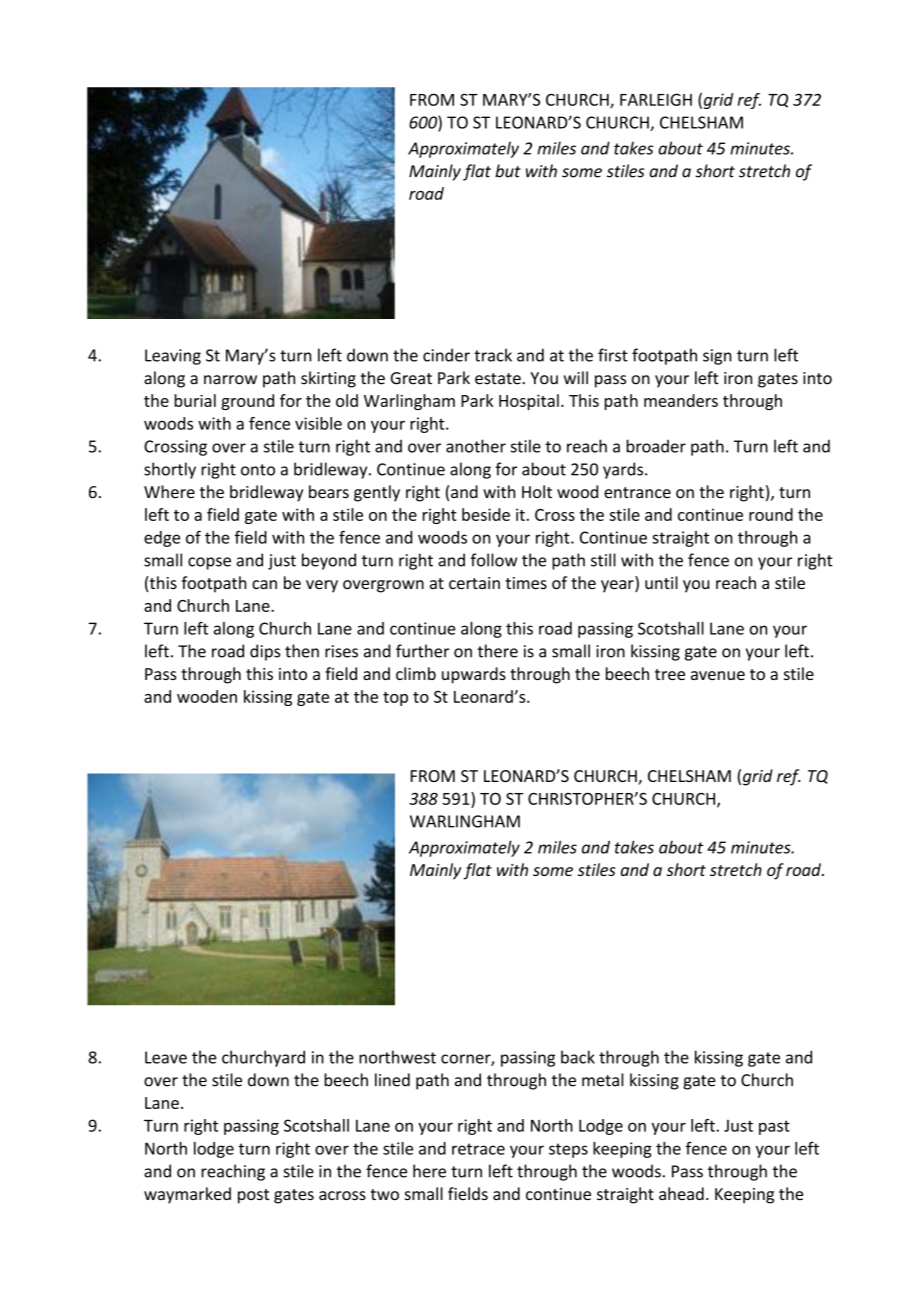 Image resolution: width=924 pixels, height=1308 pixels. What do you see at coordinates (478, 1149) in the screenshot?
I see `retrace` at bounding box center [478, 1149].
